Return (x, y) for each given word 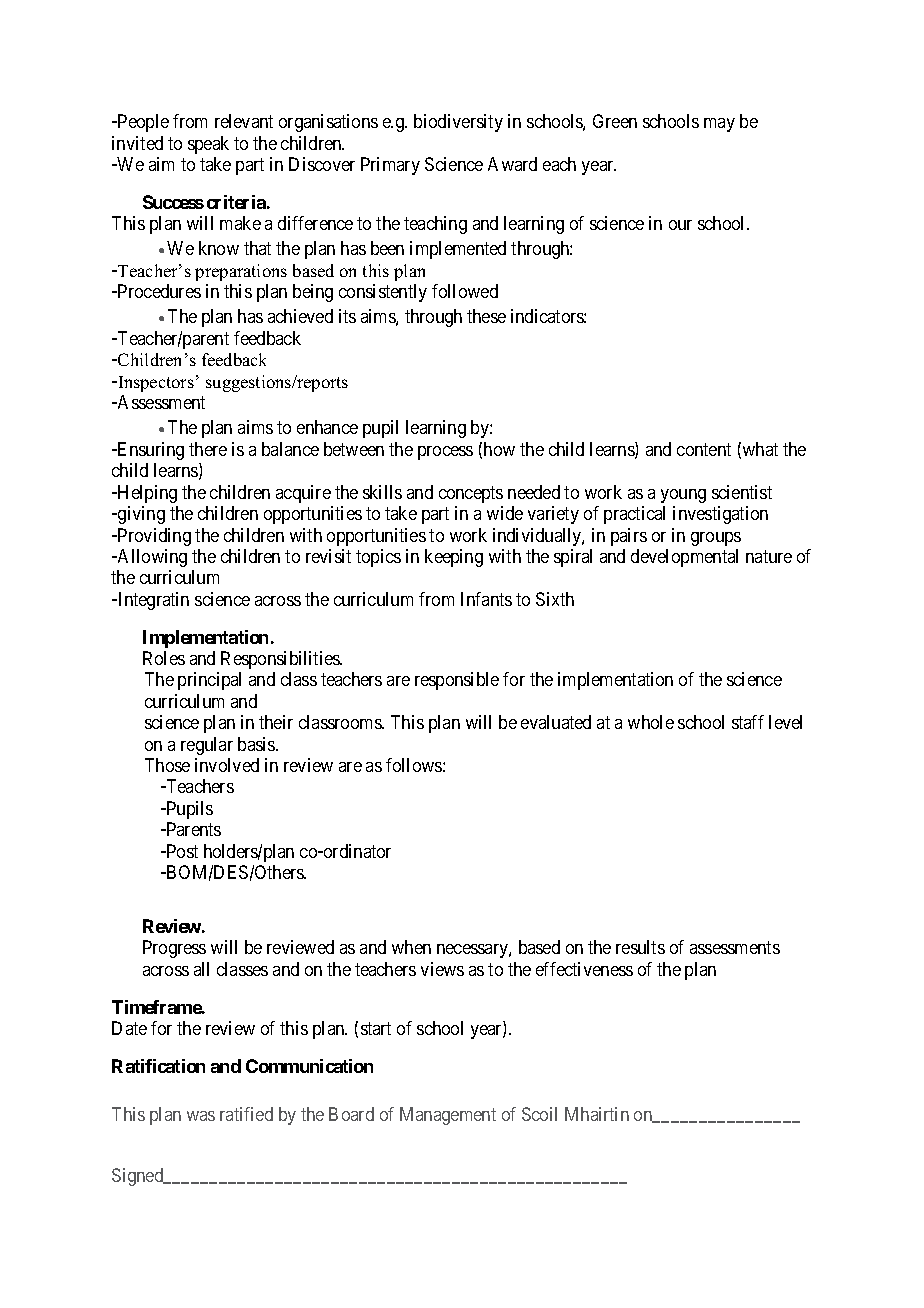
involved (227, 765)
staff (748, 722)
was (201, 1116)
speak (208, 145)
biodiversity (458, 123)
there (208, 449)
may (719, 125)
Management (448, 1116)
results (640, 947)
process (445, 453)
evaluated (556, 722)
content (704, 449)
